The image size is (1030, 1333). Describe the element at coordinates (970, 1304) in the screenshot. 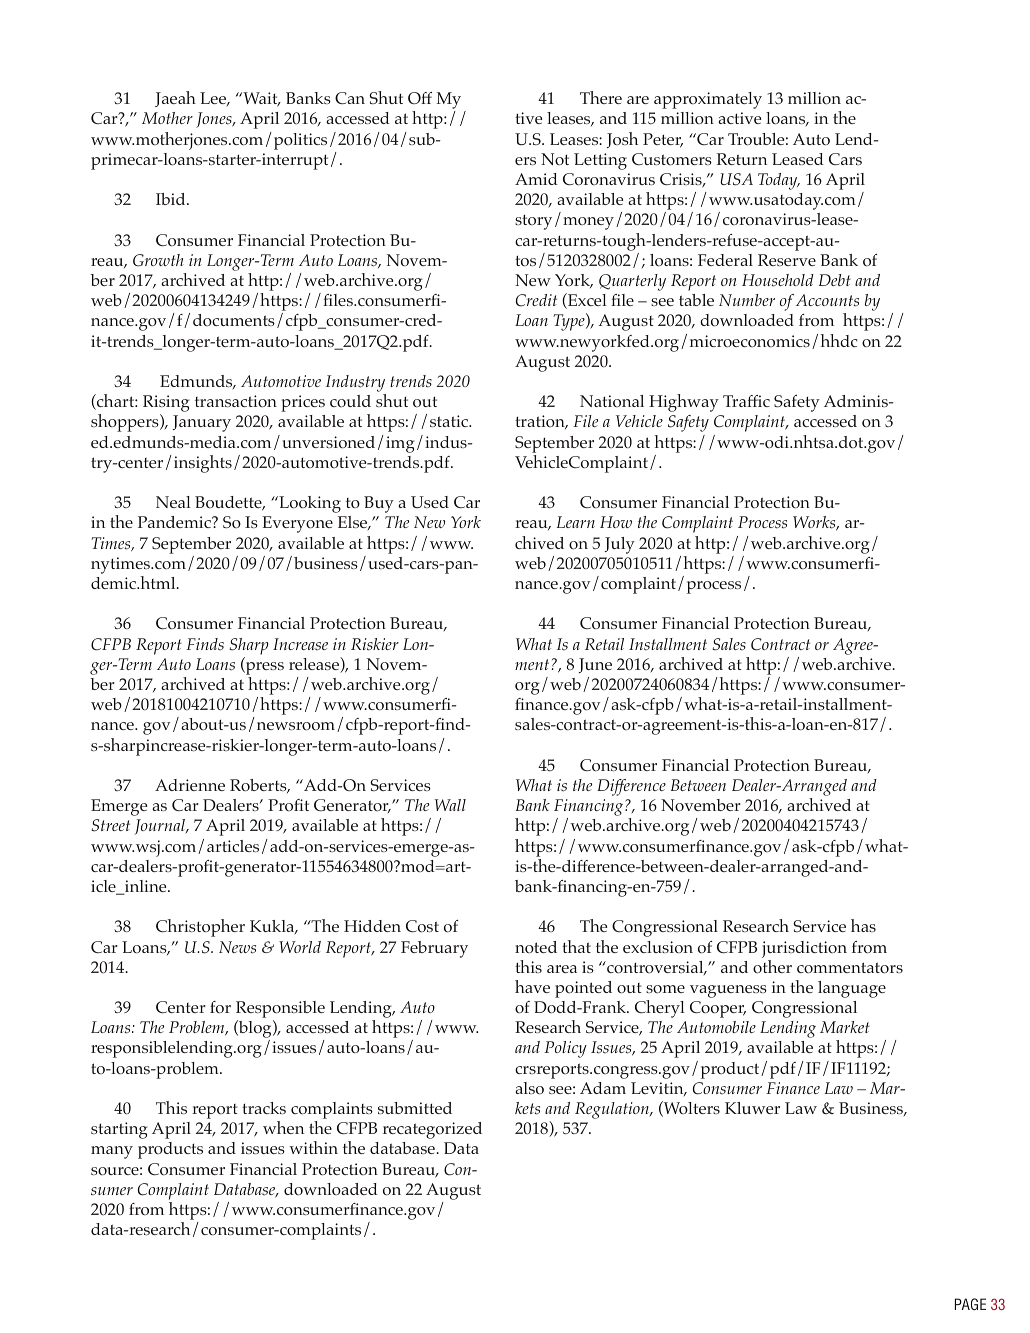

I see `PAGE` at that location.
